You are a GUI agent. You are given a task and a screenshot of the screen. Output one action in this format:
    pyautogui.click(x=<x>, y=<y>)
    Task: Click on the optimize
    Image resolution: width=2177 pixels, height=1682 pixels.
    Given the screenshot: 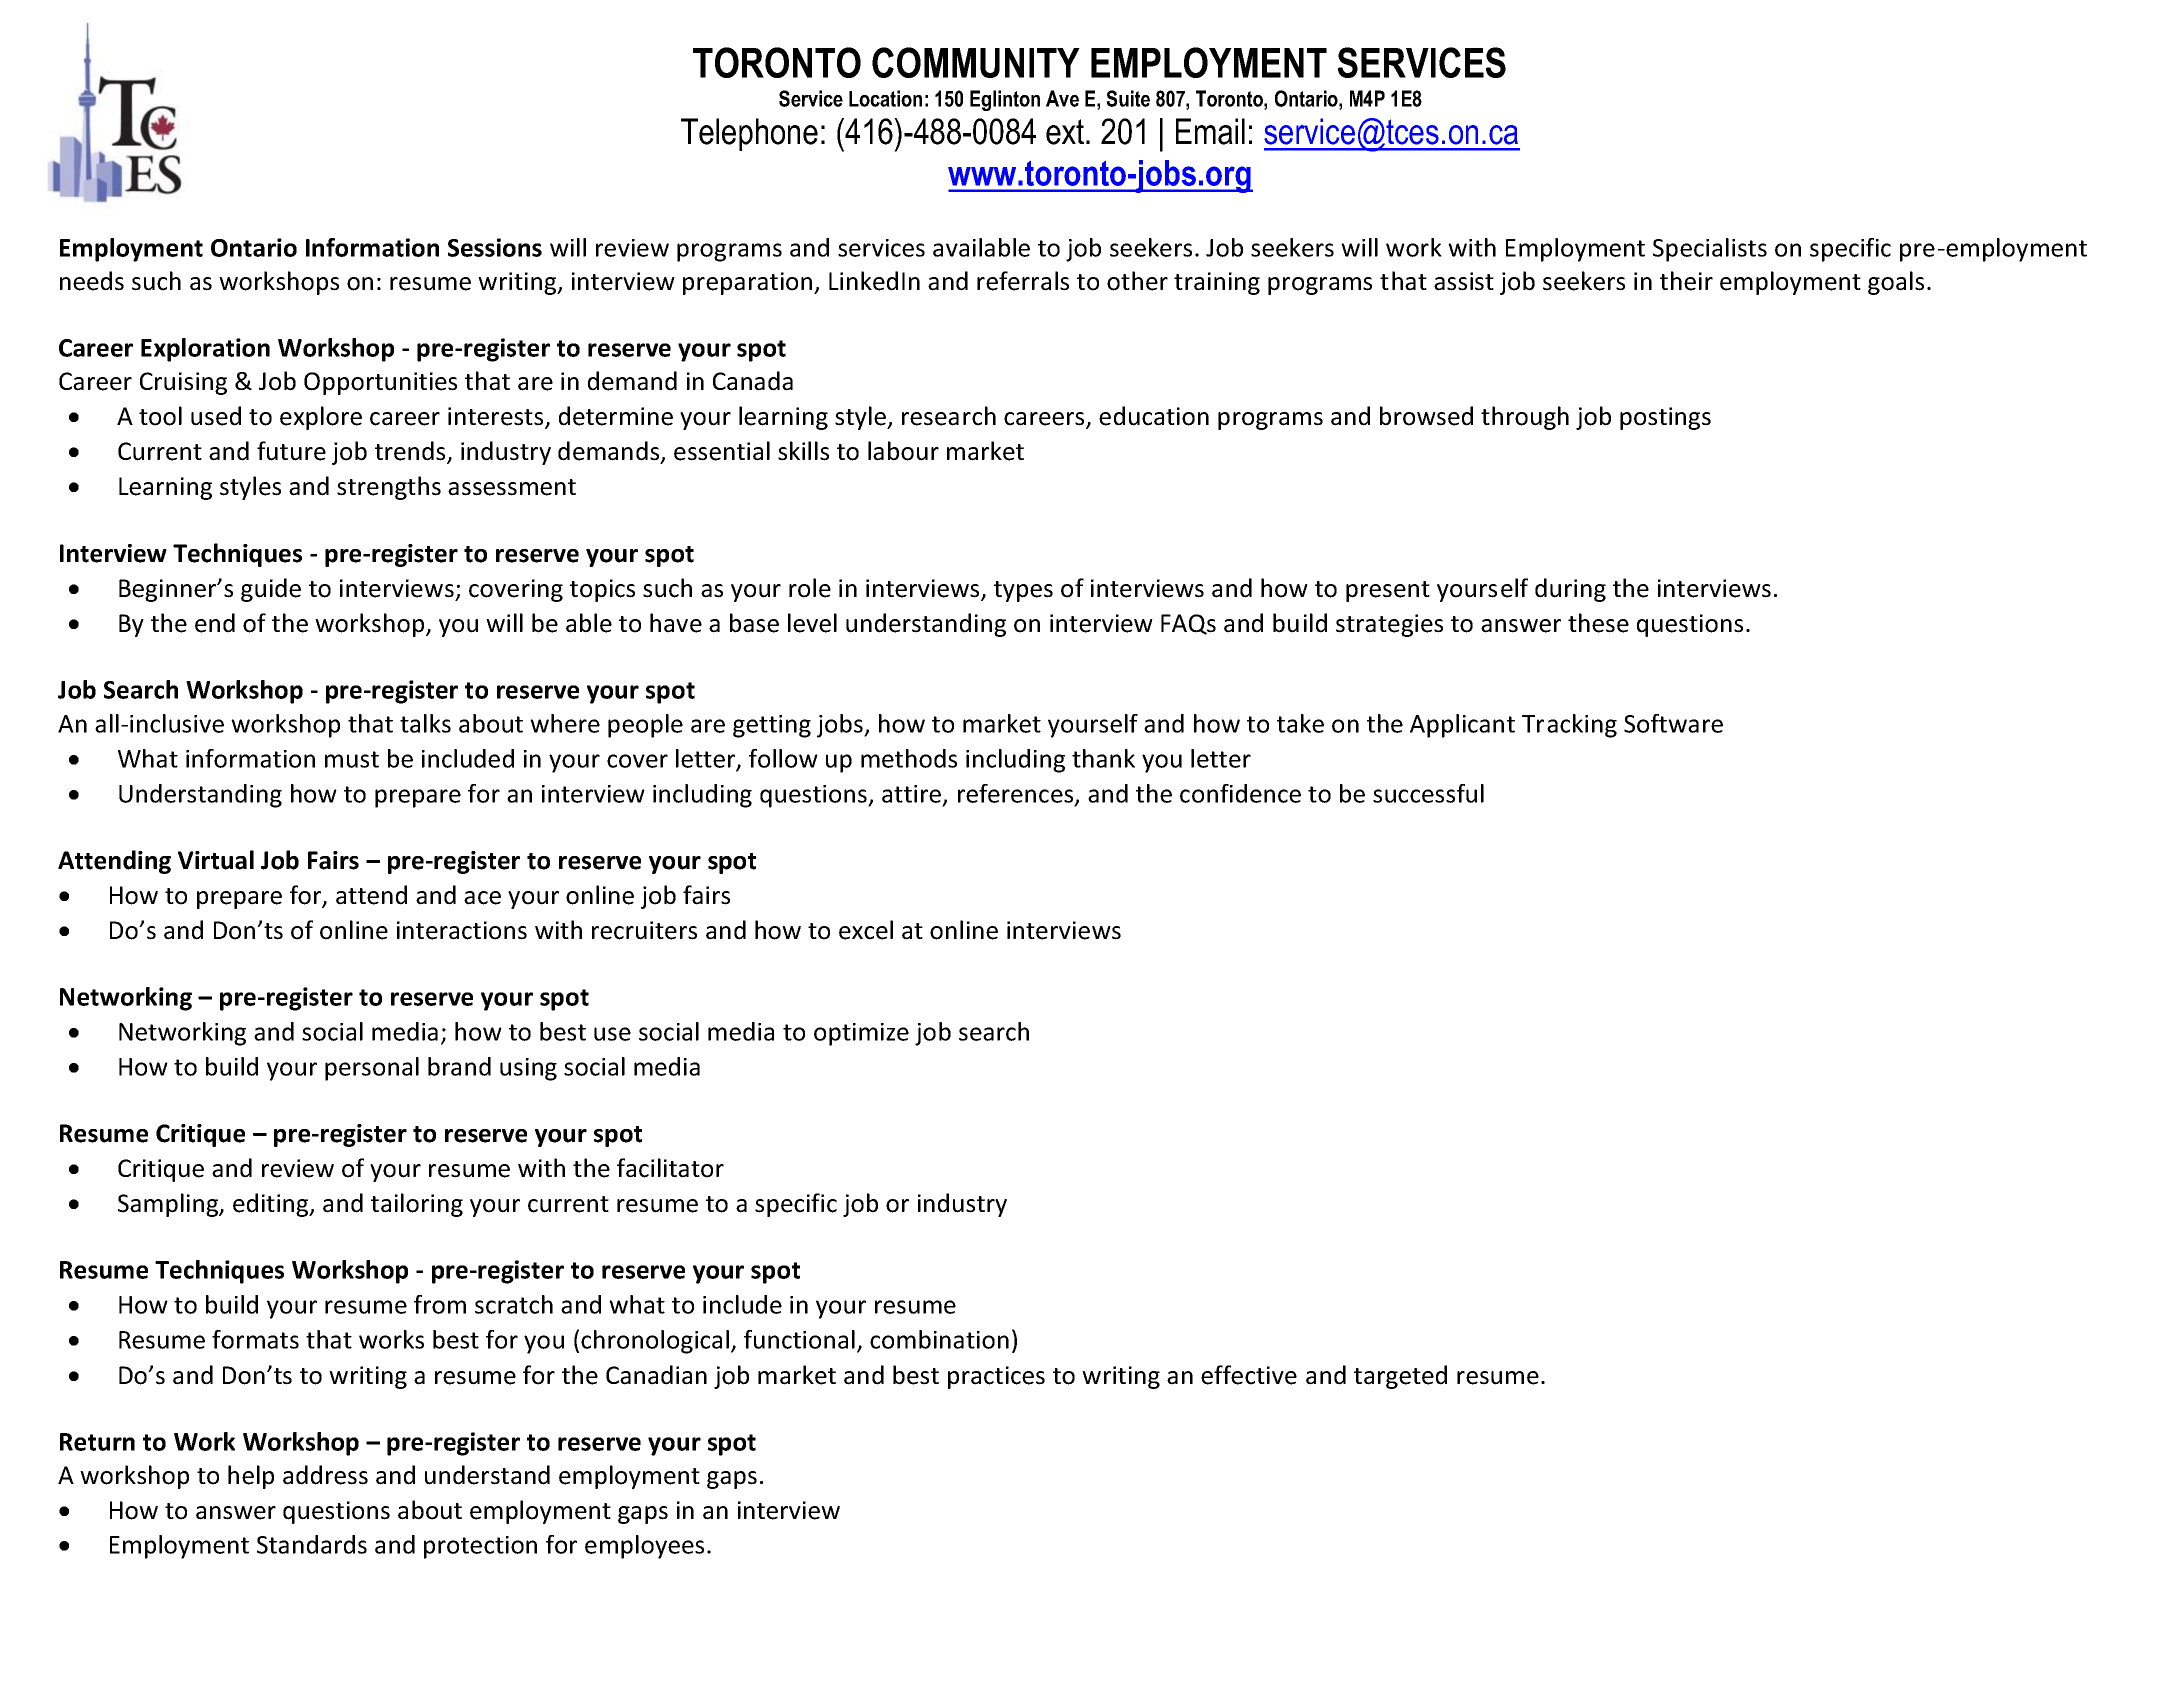 What is the action you would take?
    pyautogui.click(x=861, y=1034)
